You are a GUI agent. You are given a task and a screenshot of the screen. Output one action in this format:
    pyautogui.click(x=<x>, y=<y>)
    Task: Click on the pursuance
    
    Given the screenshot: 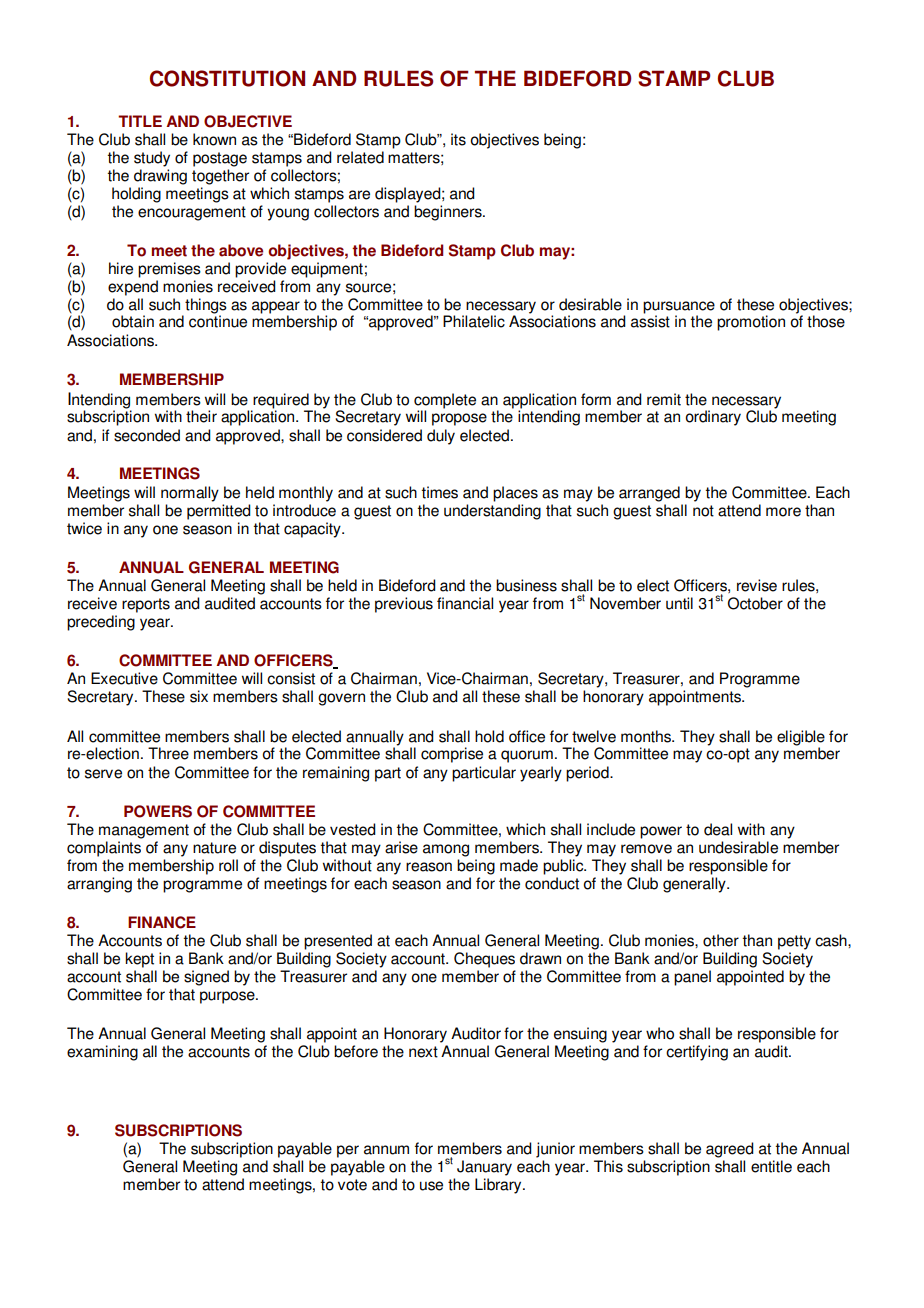 What is the action you would take?
    pyautogui.click(x=679, y=308)
